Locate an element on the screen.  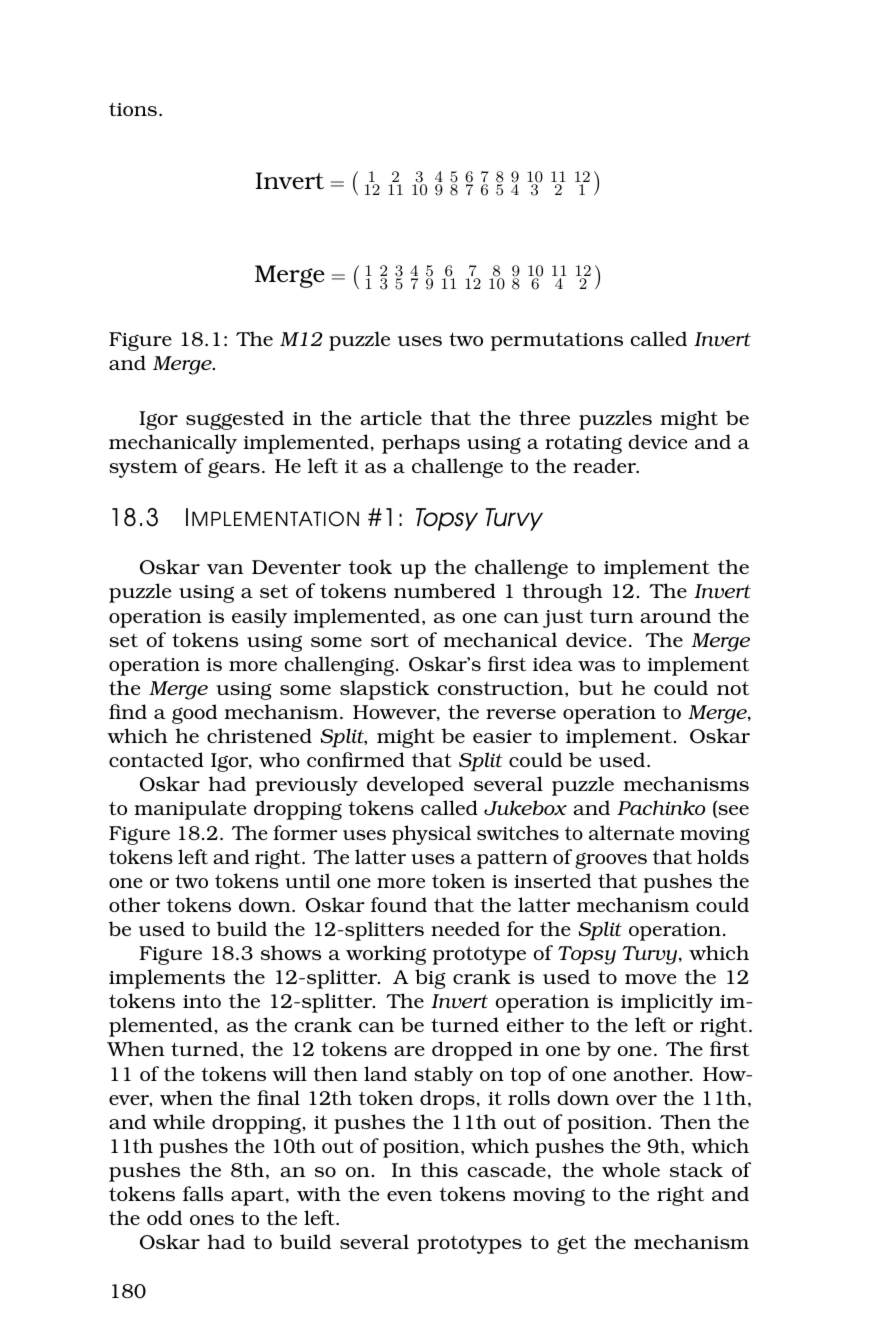
this is located at coordinates (439, 1169).
